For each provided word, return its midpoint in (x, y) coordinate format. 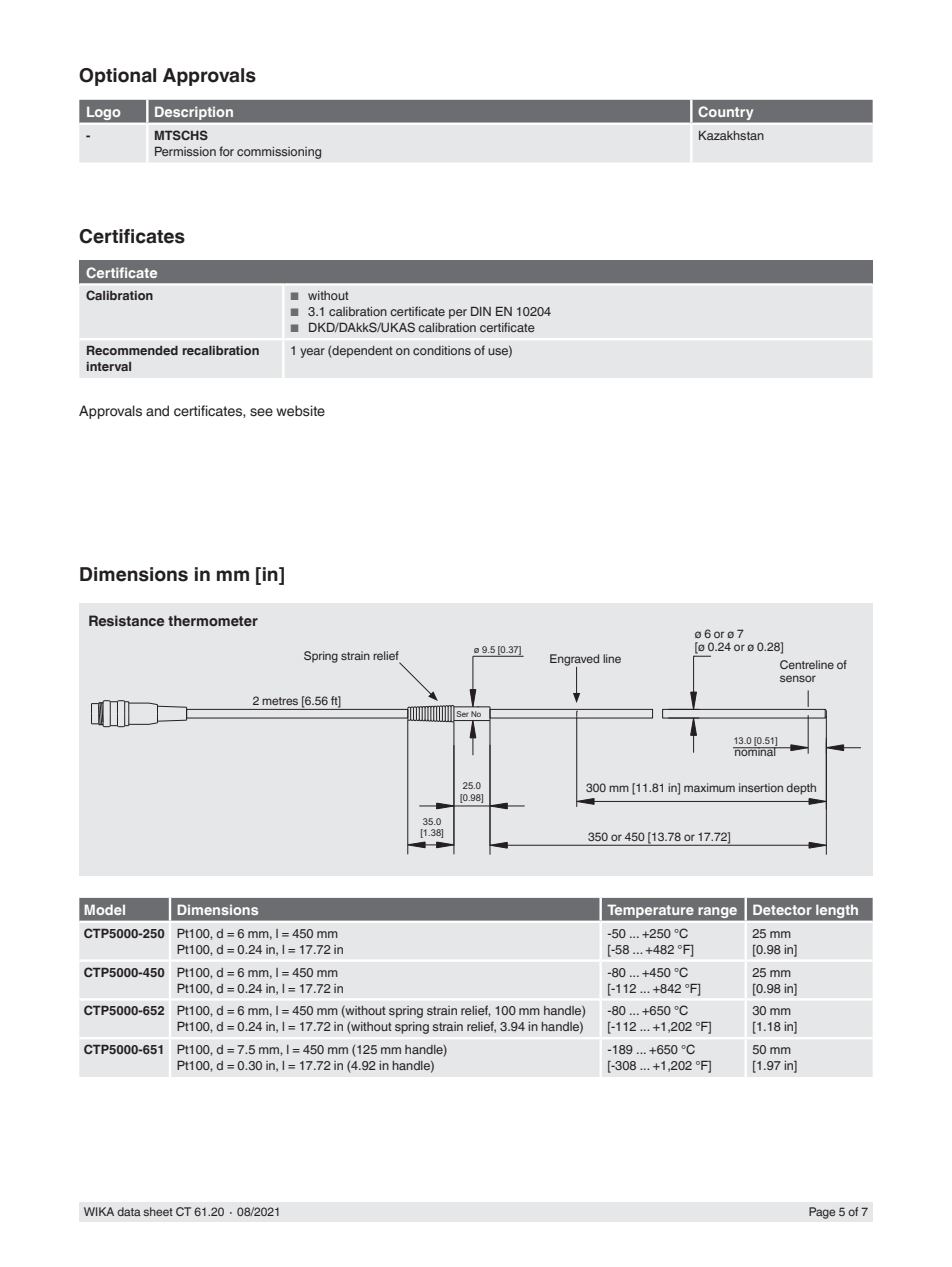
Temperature (650, 911)
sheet (158, 1211)
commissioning (279, 153)
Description (194, 113)
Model (104, 909)
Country (726, 113)
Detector (782, 909)
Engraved (574, 661)
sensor (798, 678)
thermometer (213, 620)
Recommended (132, 350)
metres (280, 701)
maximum (709, 787)
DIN (481, 311)
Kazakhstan (731, 135)
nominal (755, 750)
